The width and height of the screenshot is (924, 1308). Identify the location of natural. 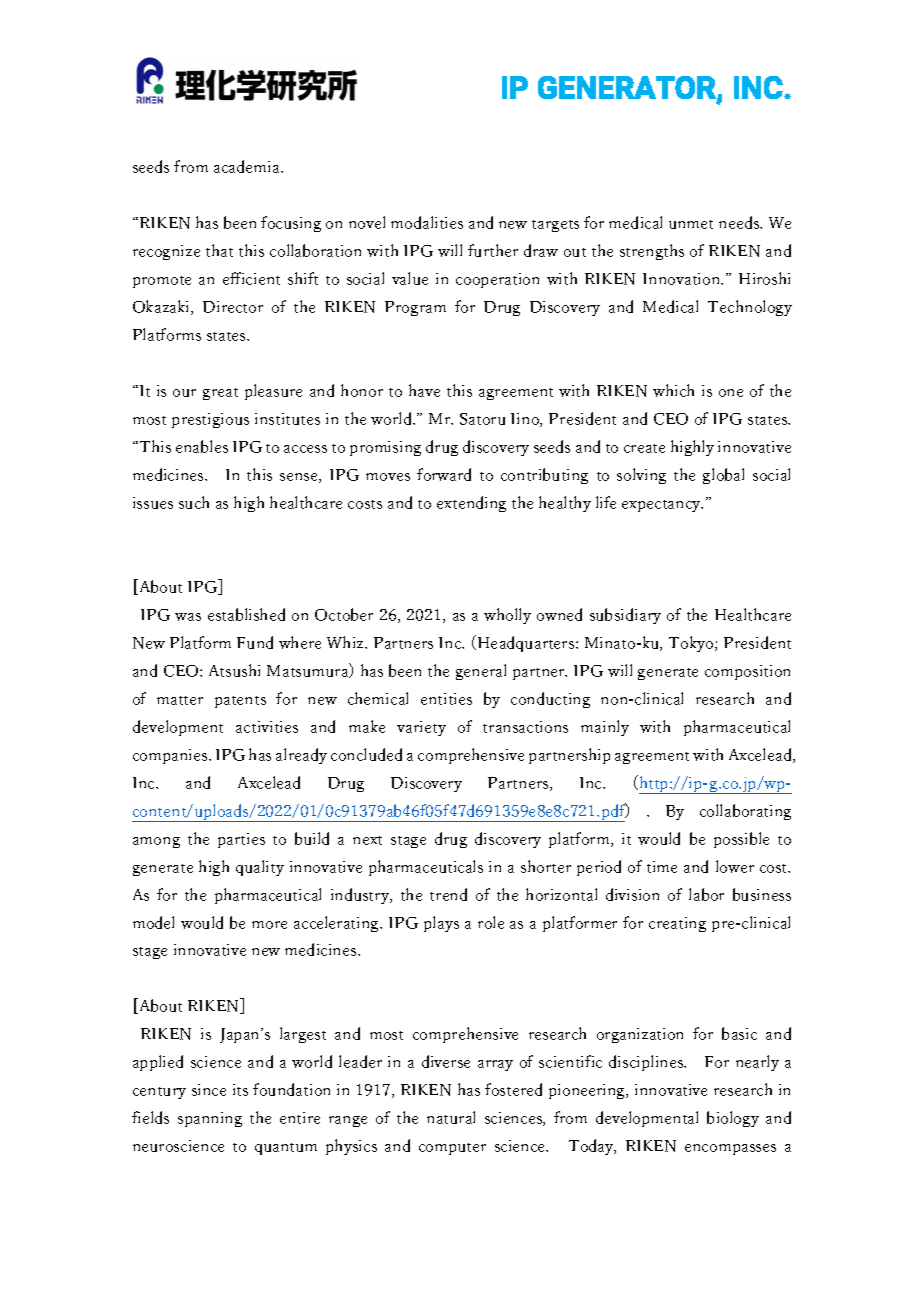
(451, 1117).
